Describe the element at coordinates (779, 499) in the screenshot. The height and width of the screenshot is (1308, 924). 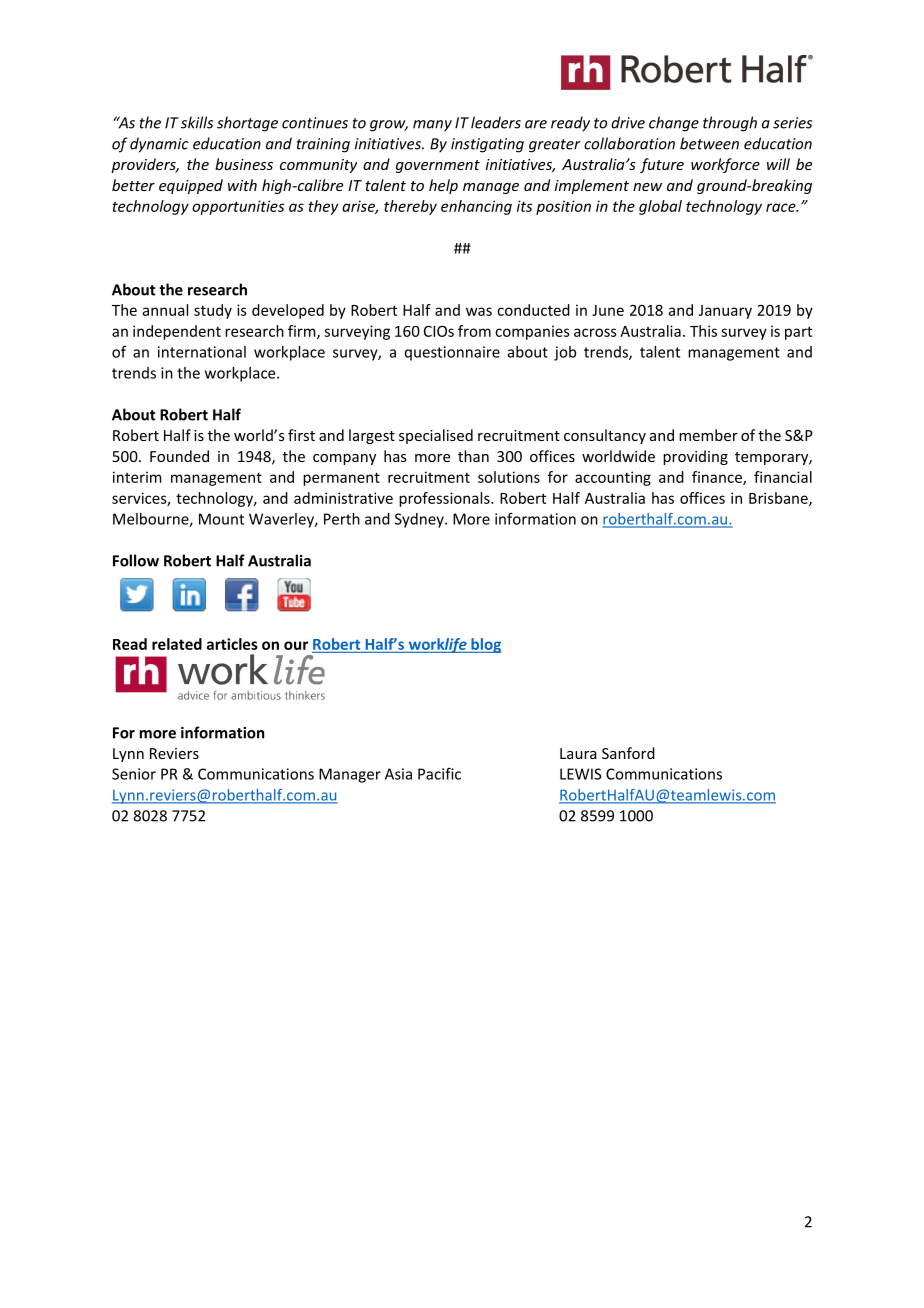
I see `Brisbane` at that location.
